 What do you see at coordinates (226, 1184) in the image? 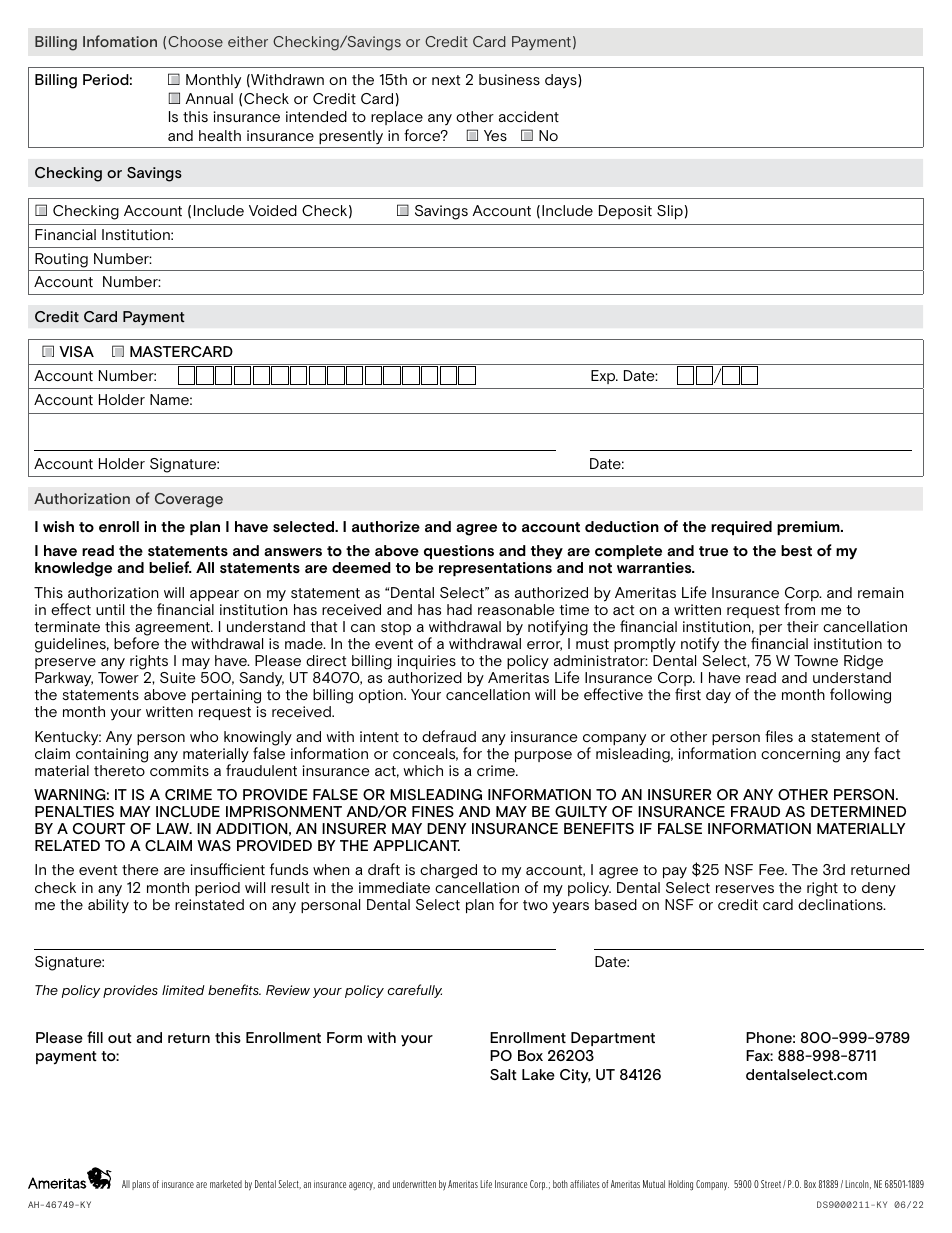
I see `marketed` at bounding box center [226, 1184].
